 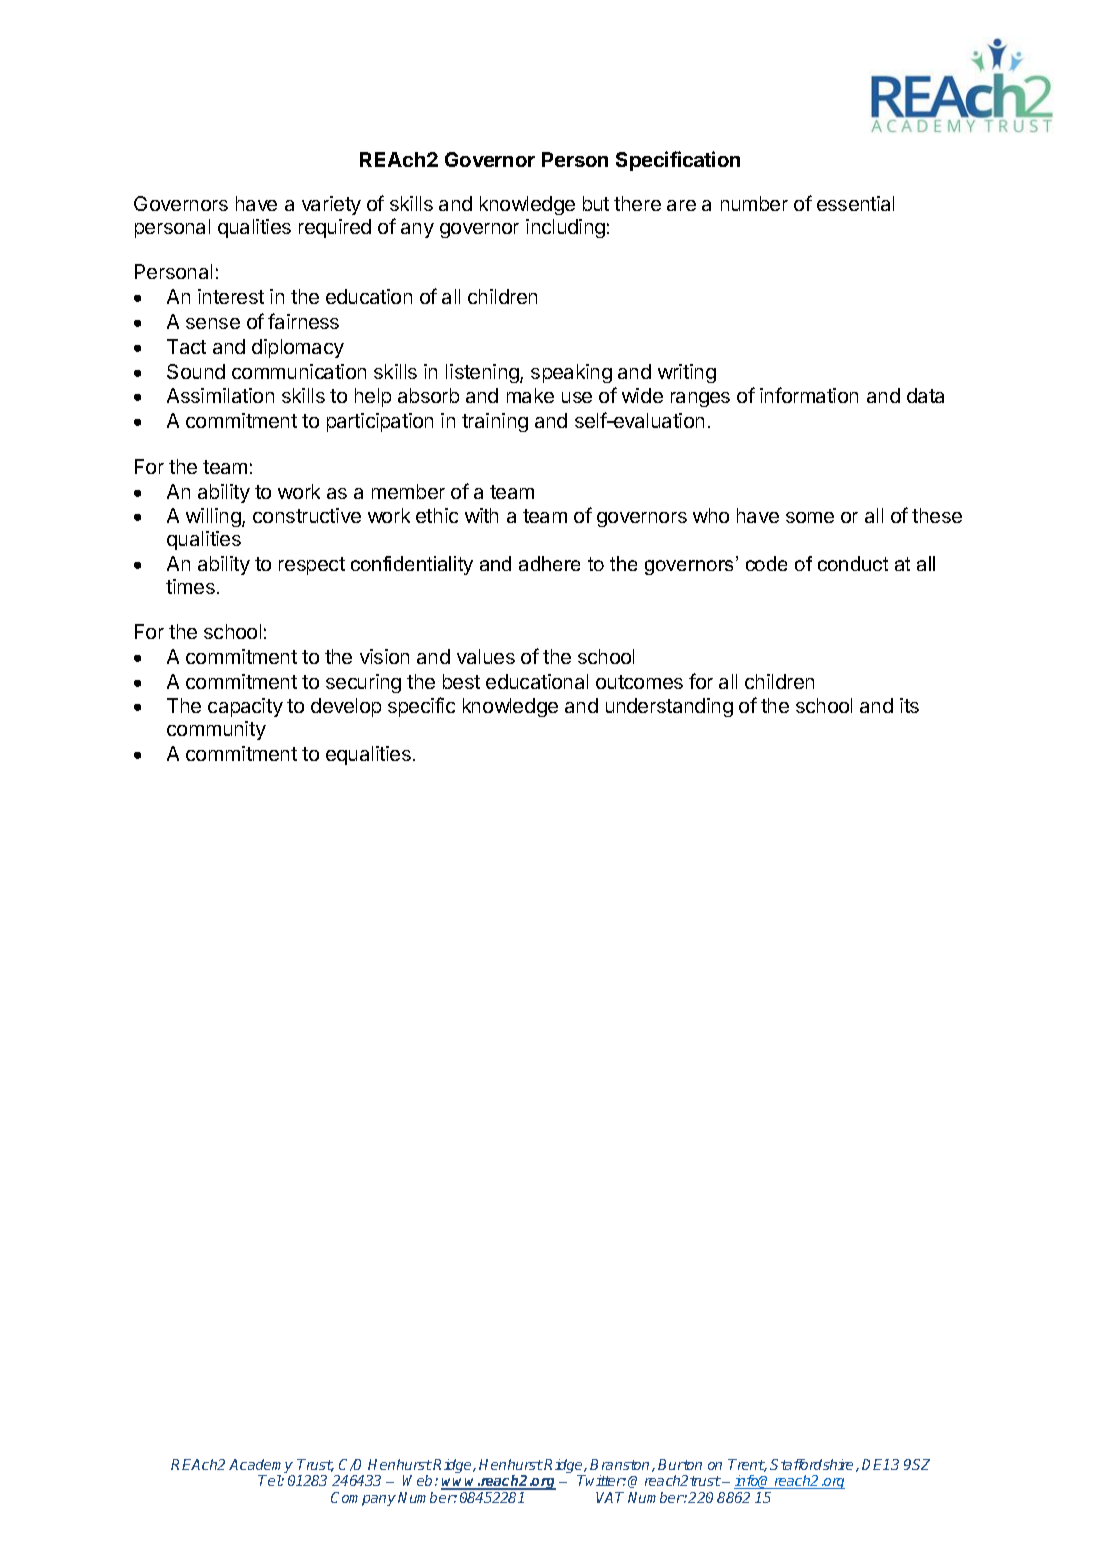 What do you see at coordinates (909, 705) in the image?
I see `its` at bounding box center [909, 705].
